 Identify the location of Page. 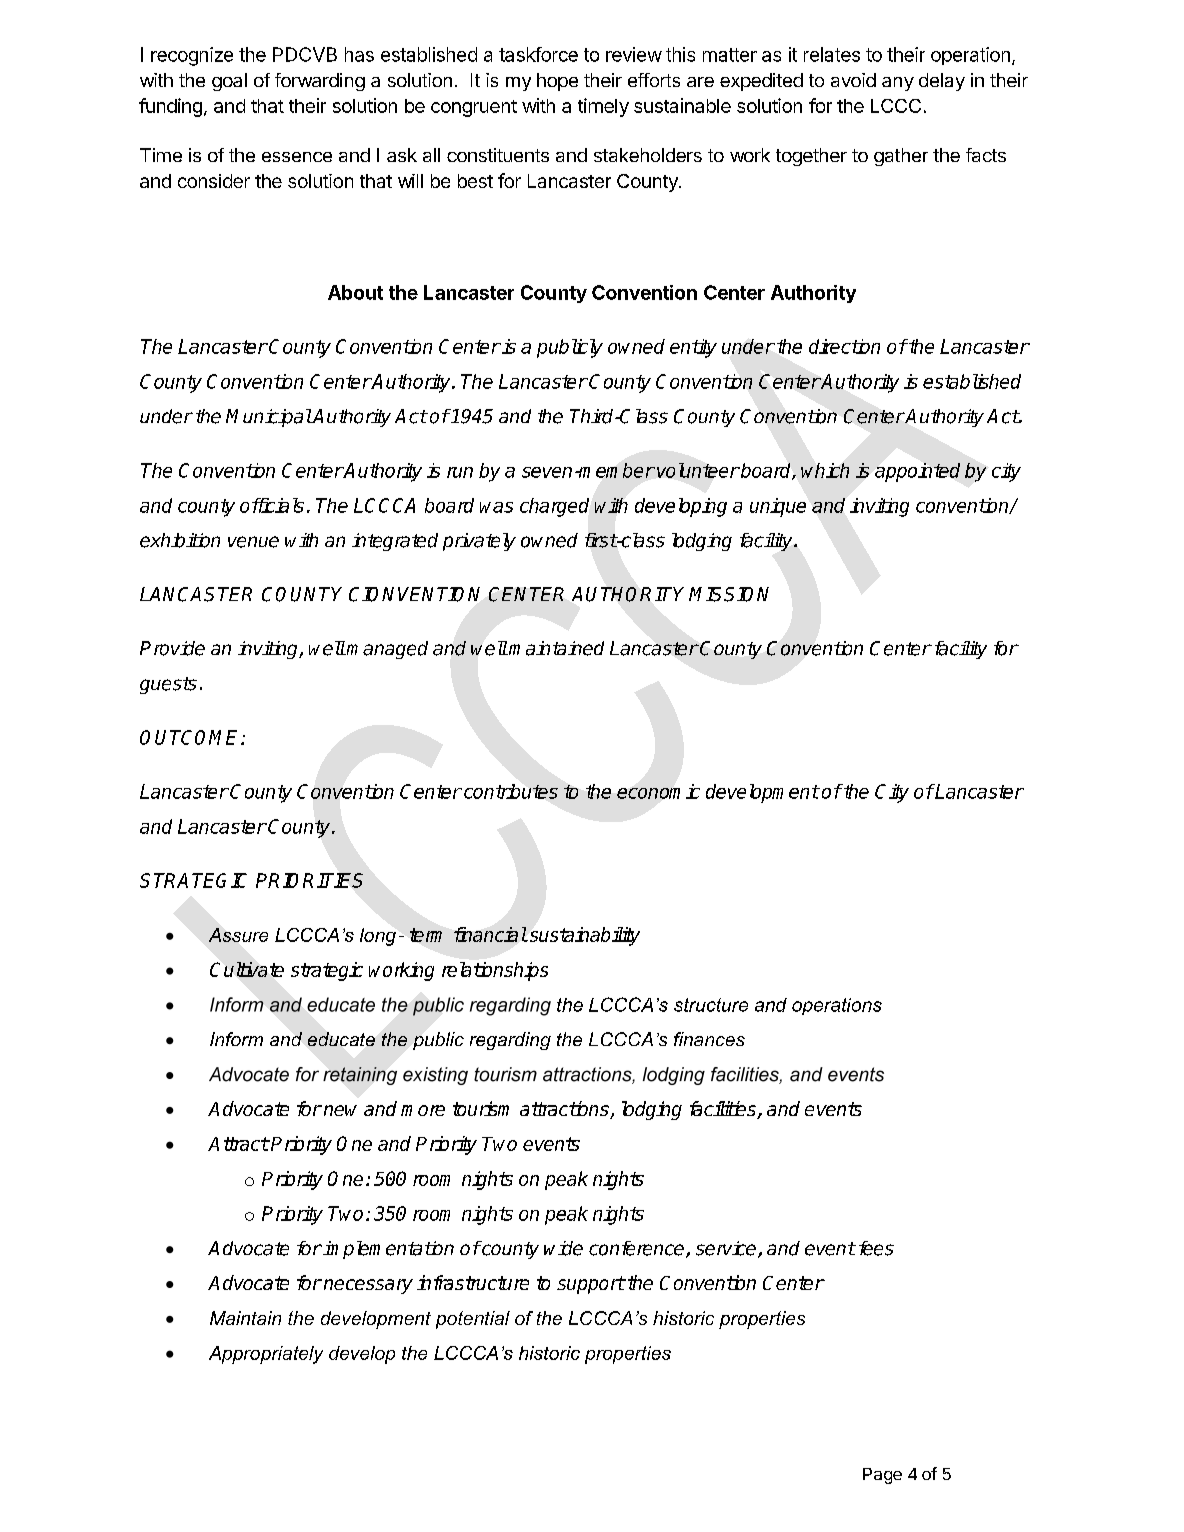
(882, 1476).
